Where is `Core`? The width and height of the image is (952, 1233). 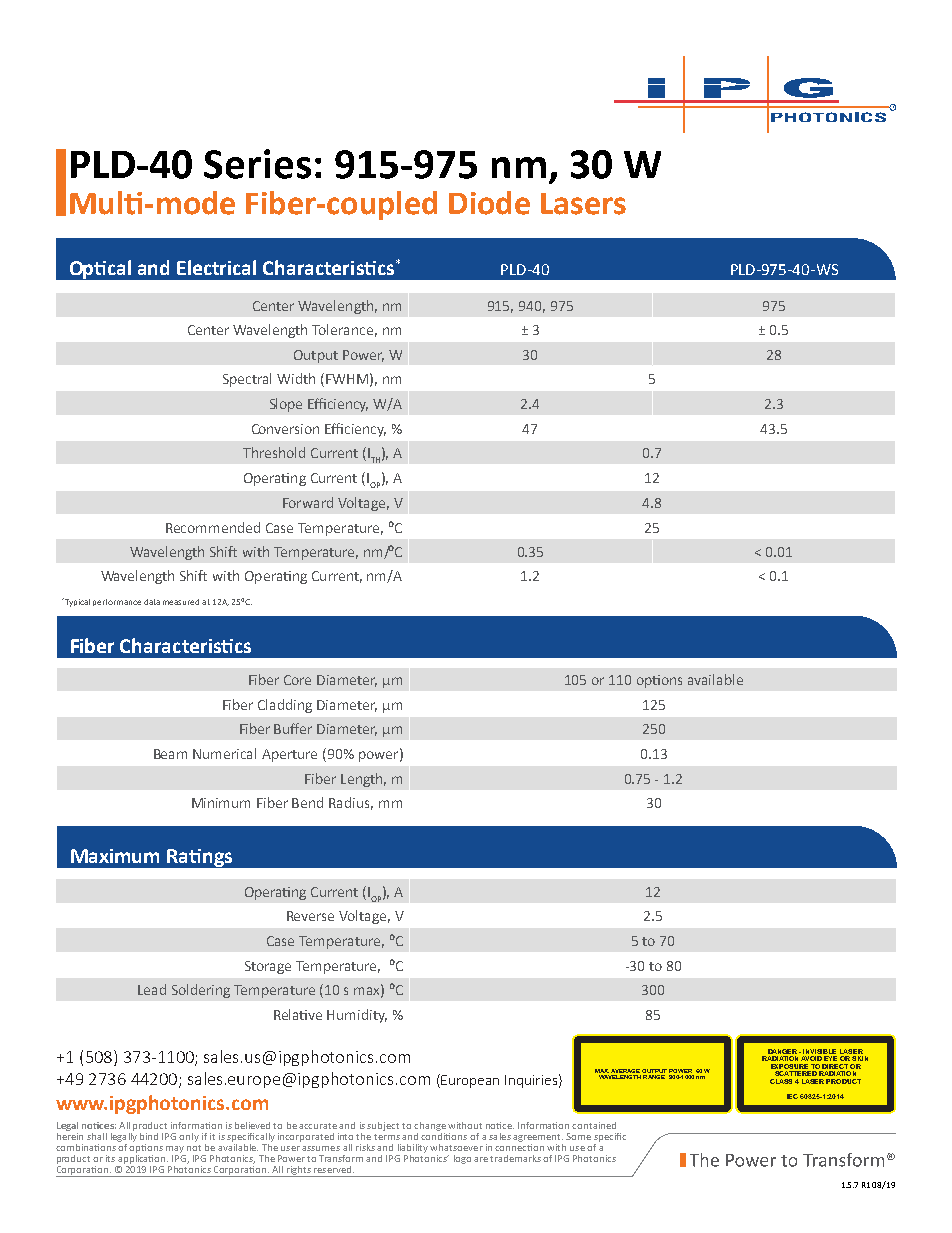
Core is located at coordinates (297, 680).
